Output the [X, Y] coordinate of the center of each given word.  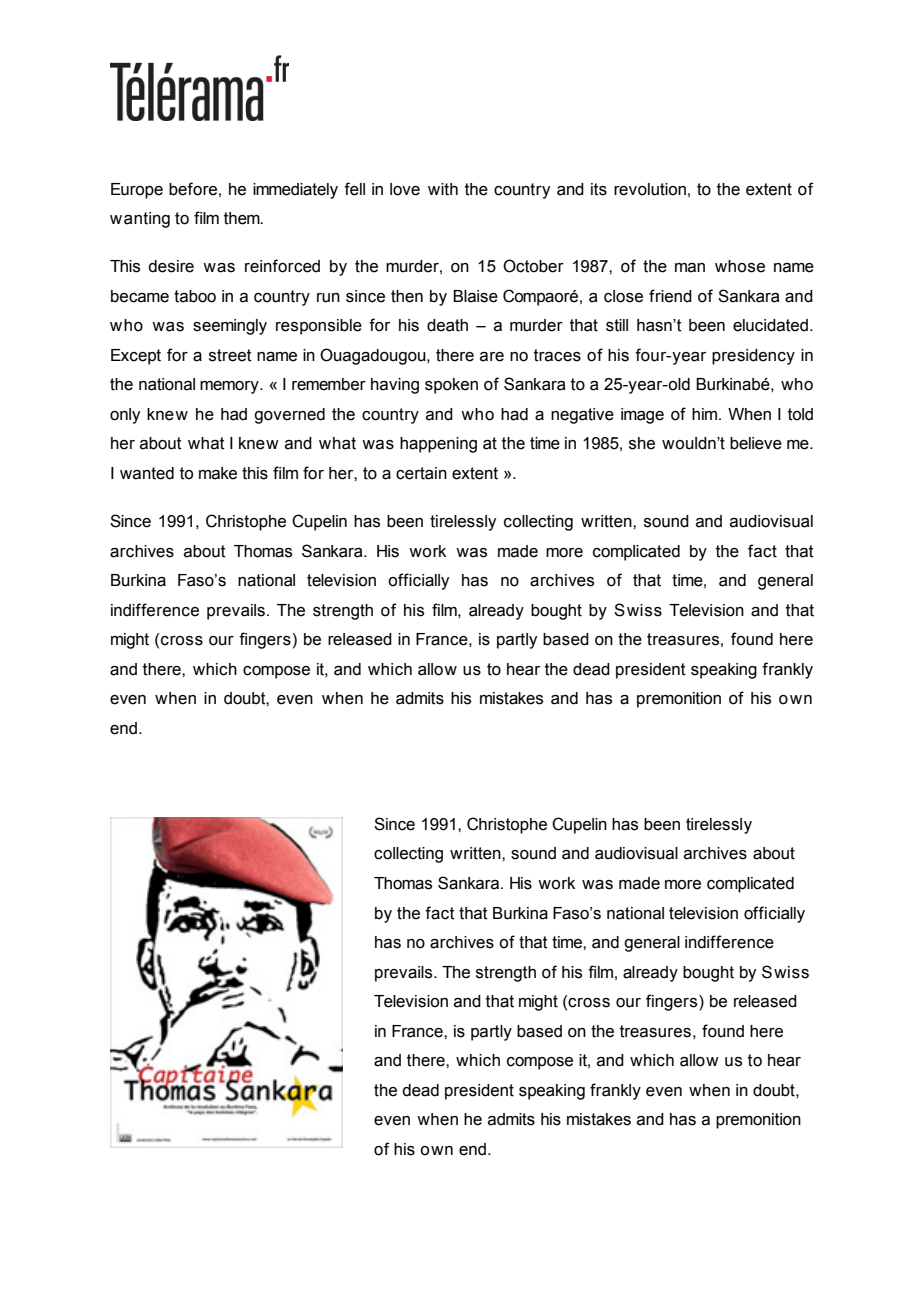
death [447, 325]
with [443, 189]
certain [421, 473]
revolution [650, 189]
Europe [137, 191]
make [218, 473]
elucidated [772, 325]
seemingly [230, 327]
